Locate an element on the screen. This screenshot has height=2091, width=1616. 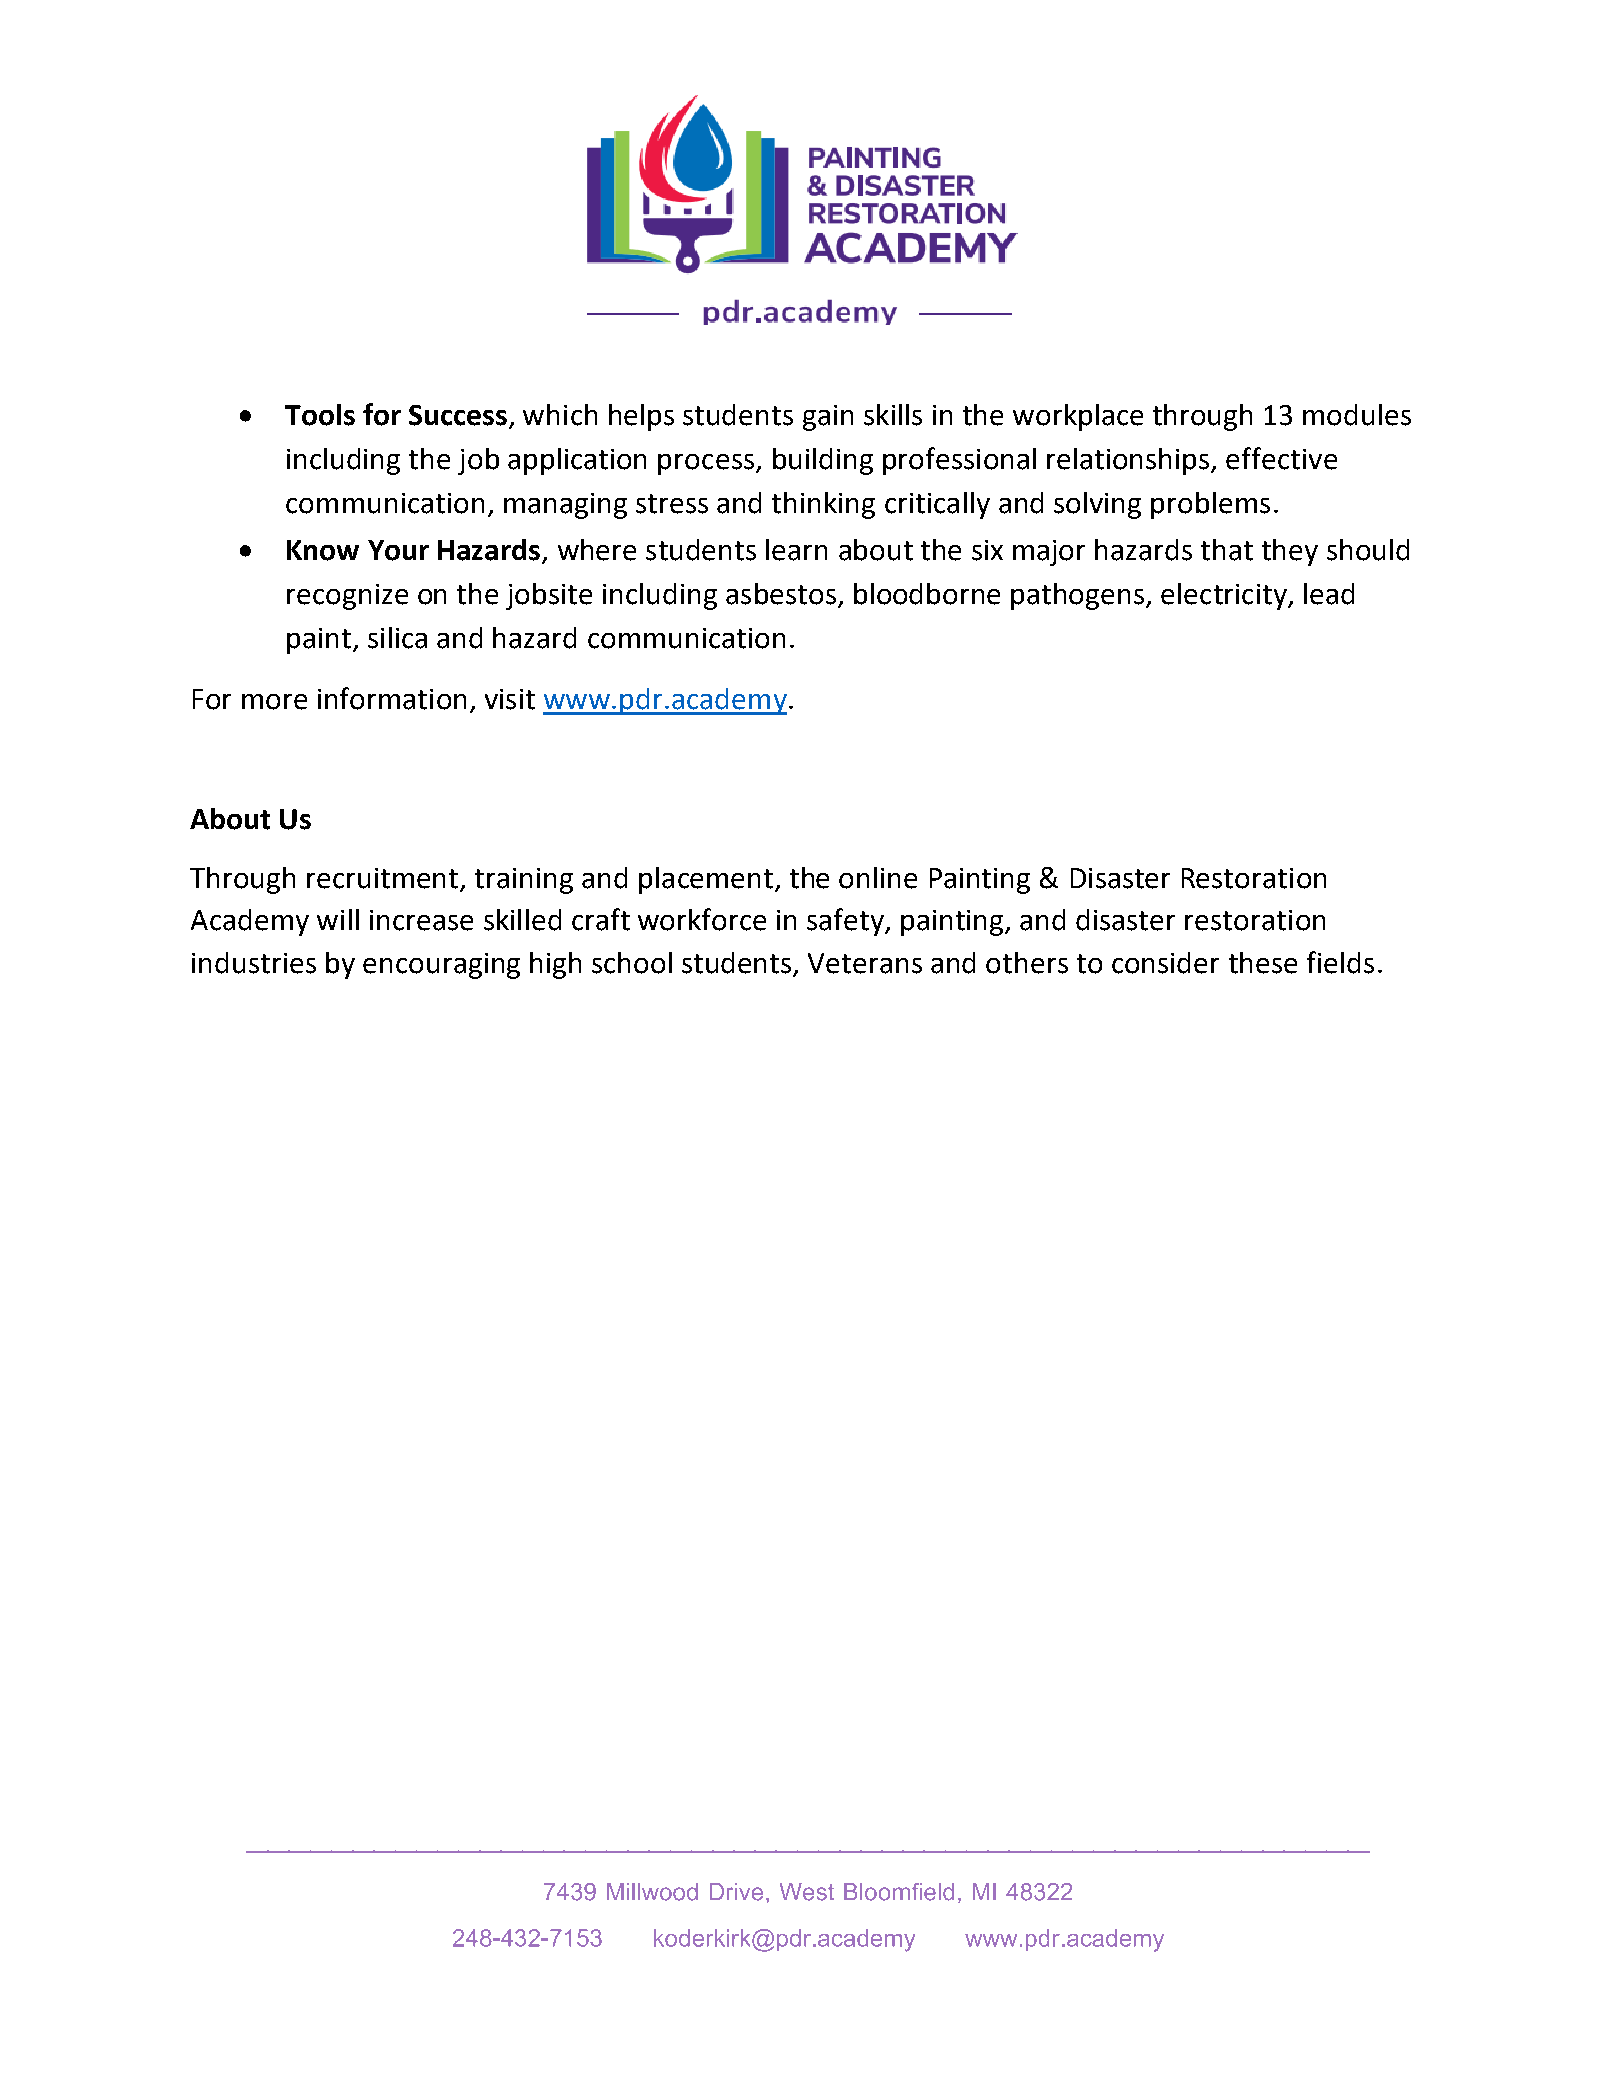
effective is located at coordinates (1281, 458).
